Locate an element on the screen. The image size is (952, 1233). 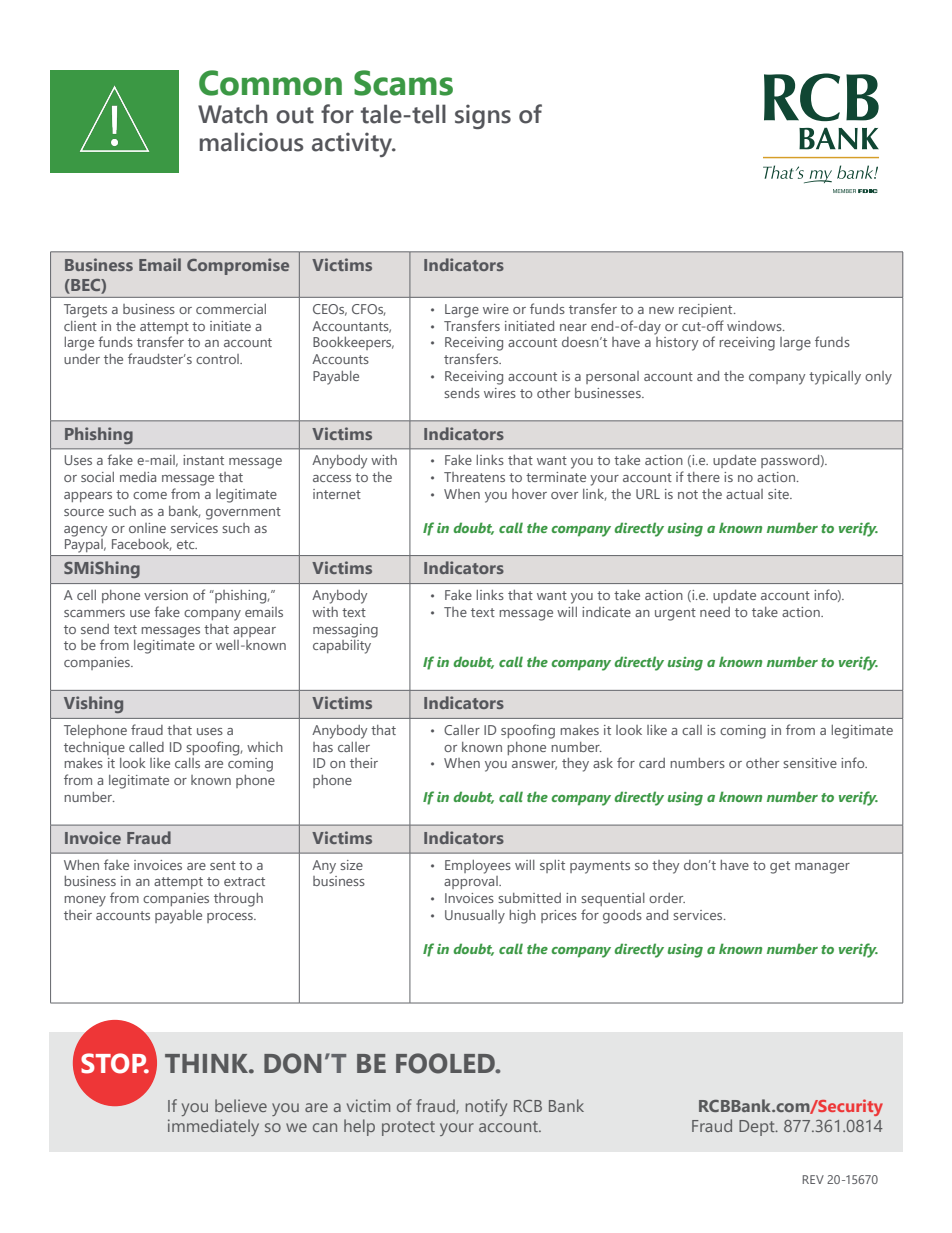
Watch is located at coordinates (233, 114).
